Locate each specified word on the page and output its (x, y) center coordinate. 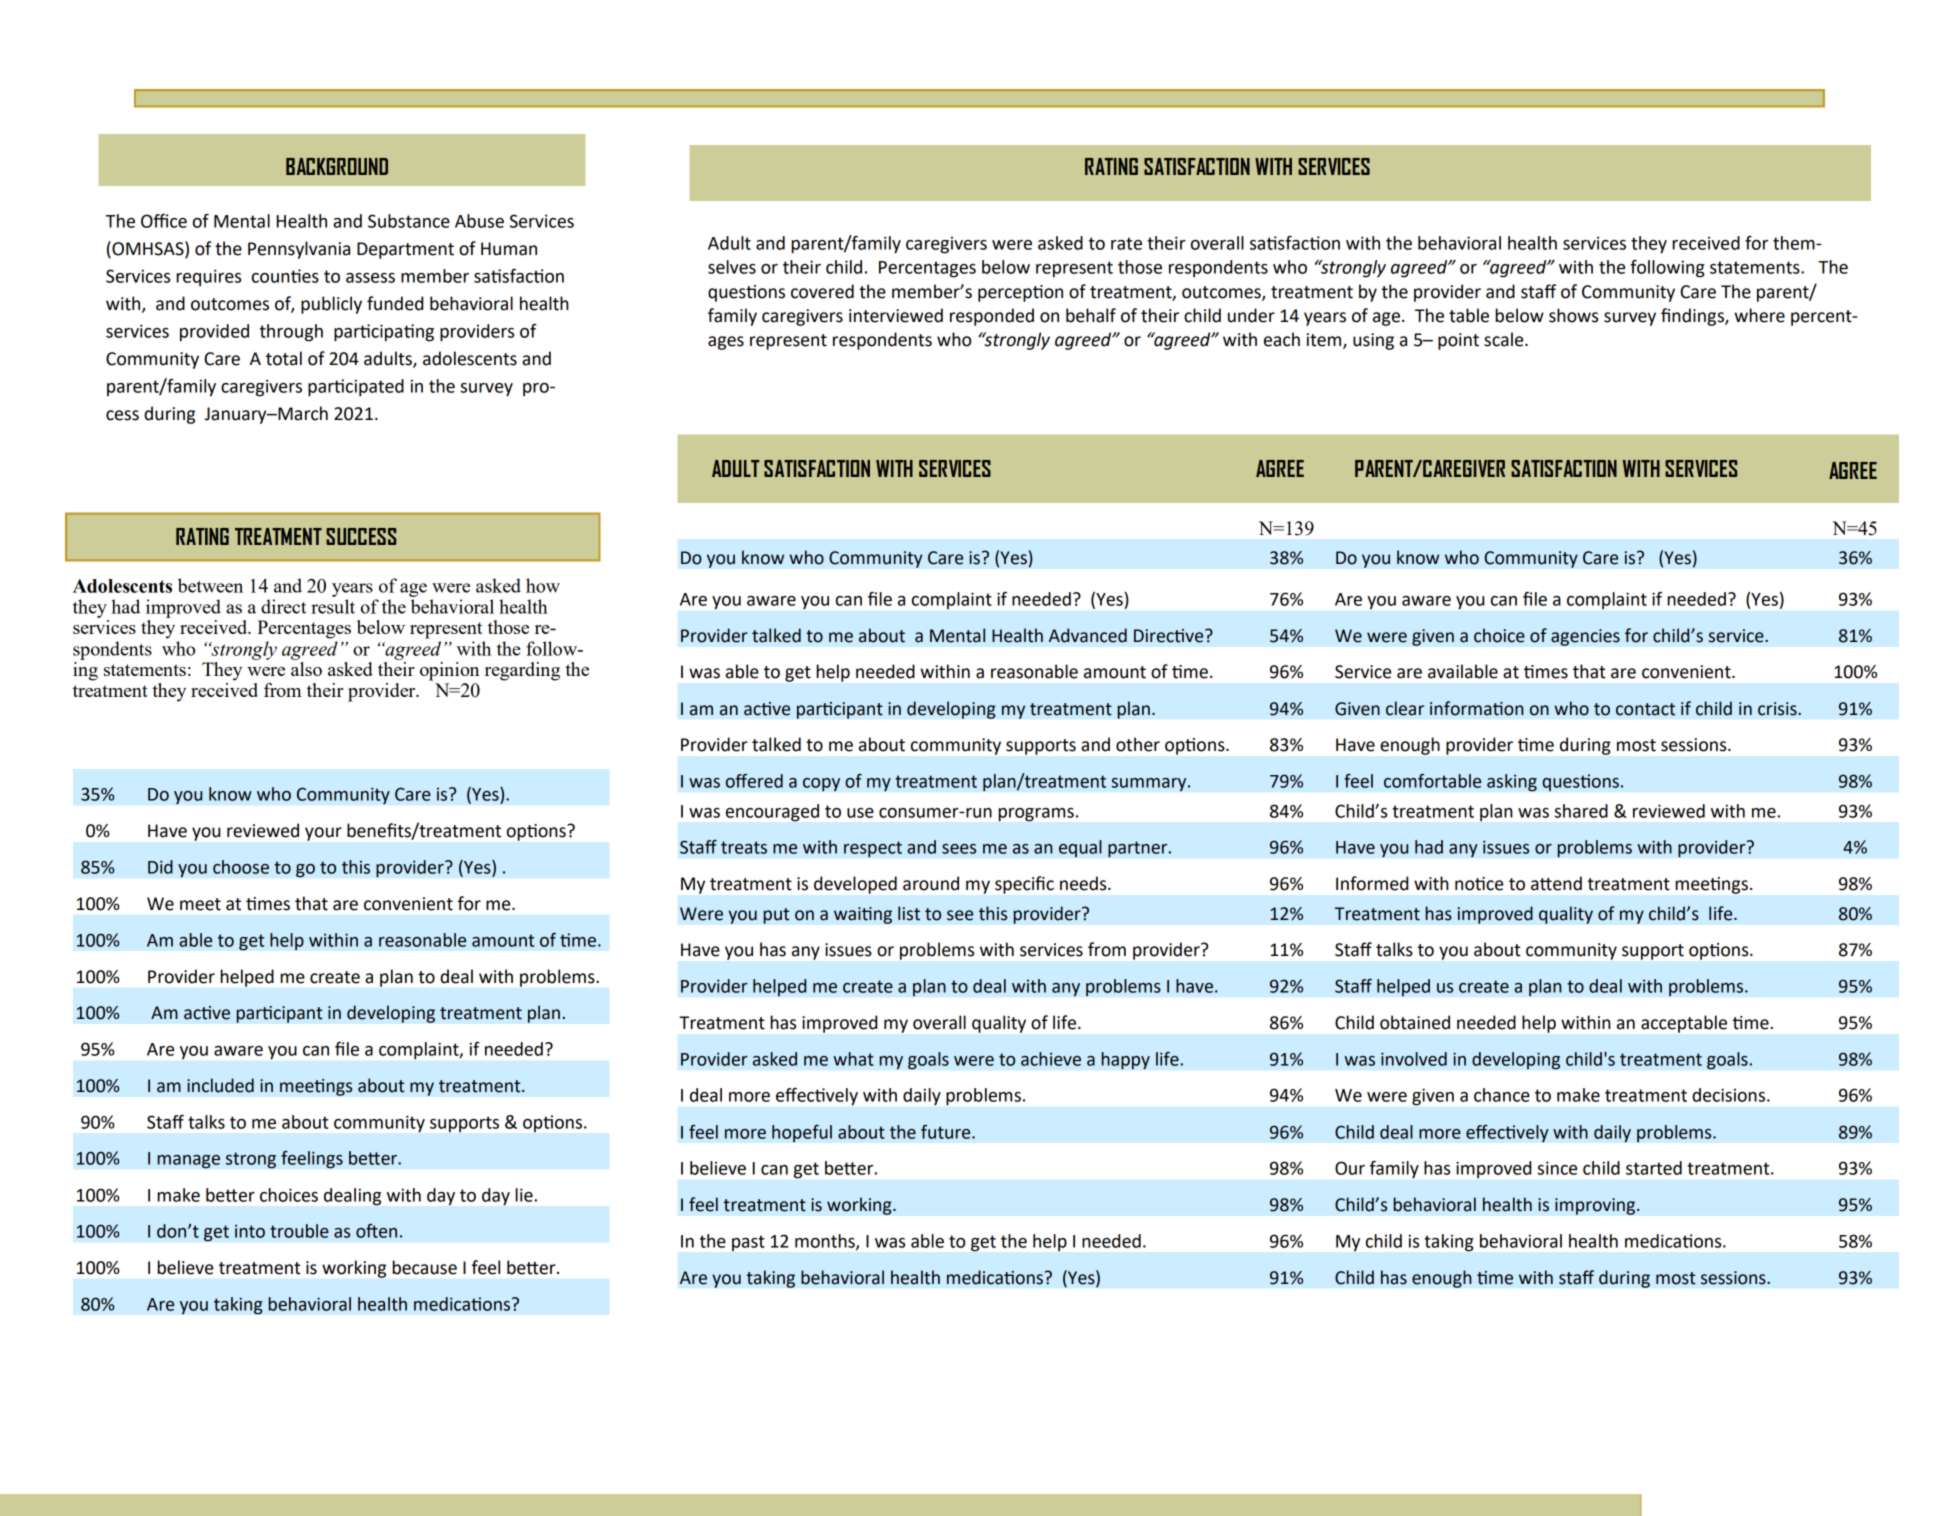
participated (356, 388)
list (909, 913)
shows (1573, 315)
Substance (409, 221)
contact (1645, 709)
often (376, 1231)
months (826, 1242)
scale (1505, 339)
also (306, 669)
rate (1126, 243)
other (1138, 744)
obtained (1415, 1022)
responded (992, 317)
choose (241, 867)
